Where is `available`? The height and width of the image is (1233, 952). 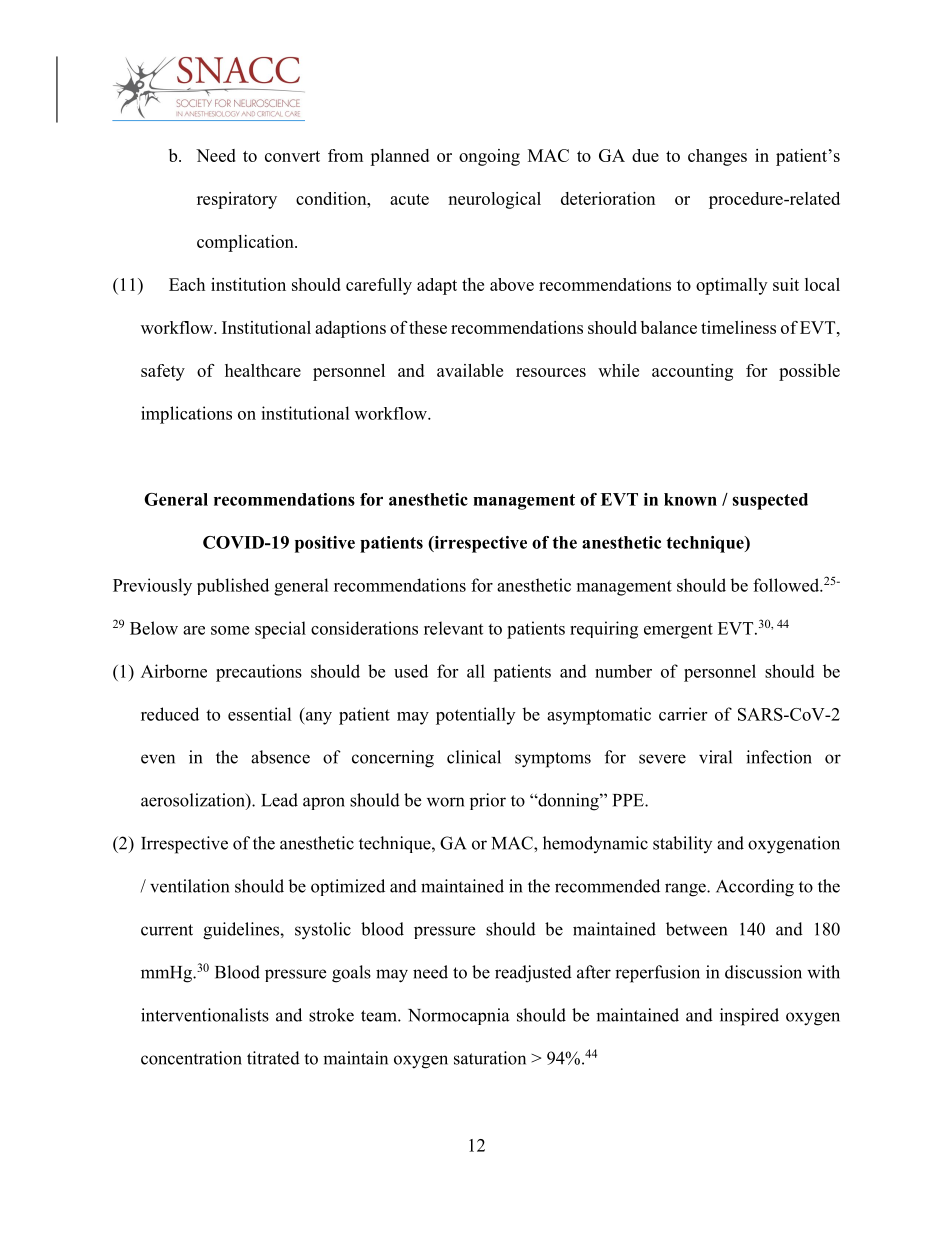
available is located at coordinates (470, 370).
